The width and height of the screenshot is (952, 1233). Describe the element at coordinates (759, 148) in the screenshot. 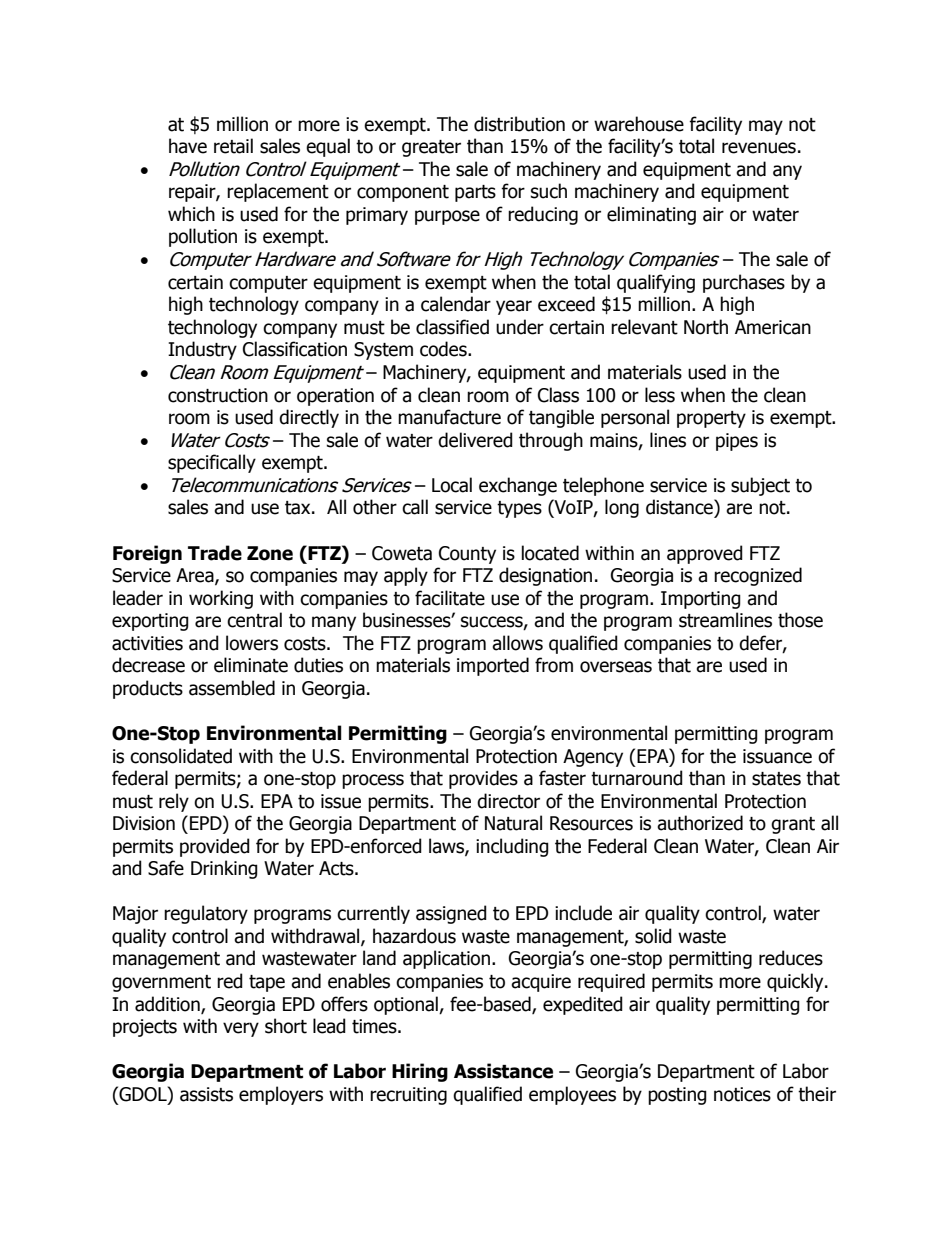

I see `revenues` at that location.
